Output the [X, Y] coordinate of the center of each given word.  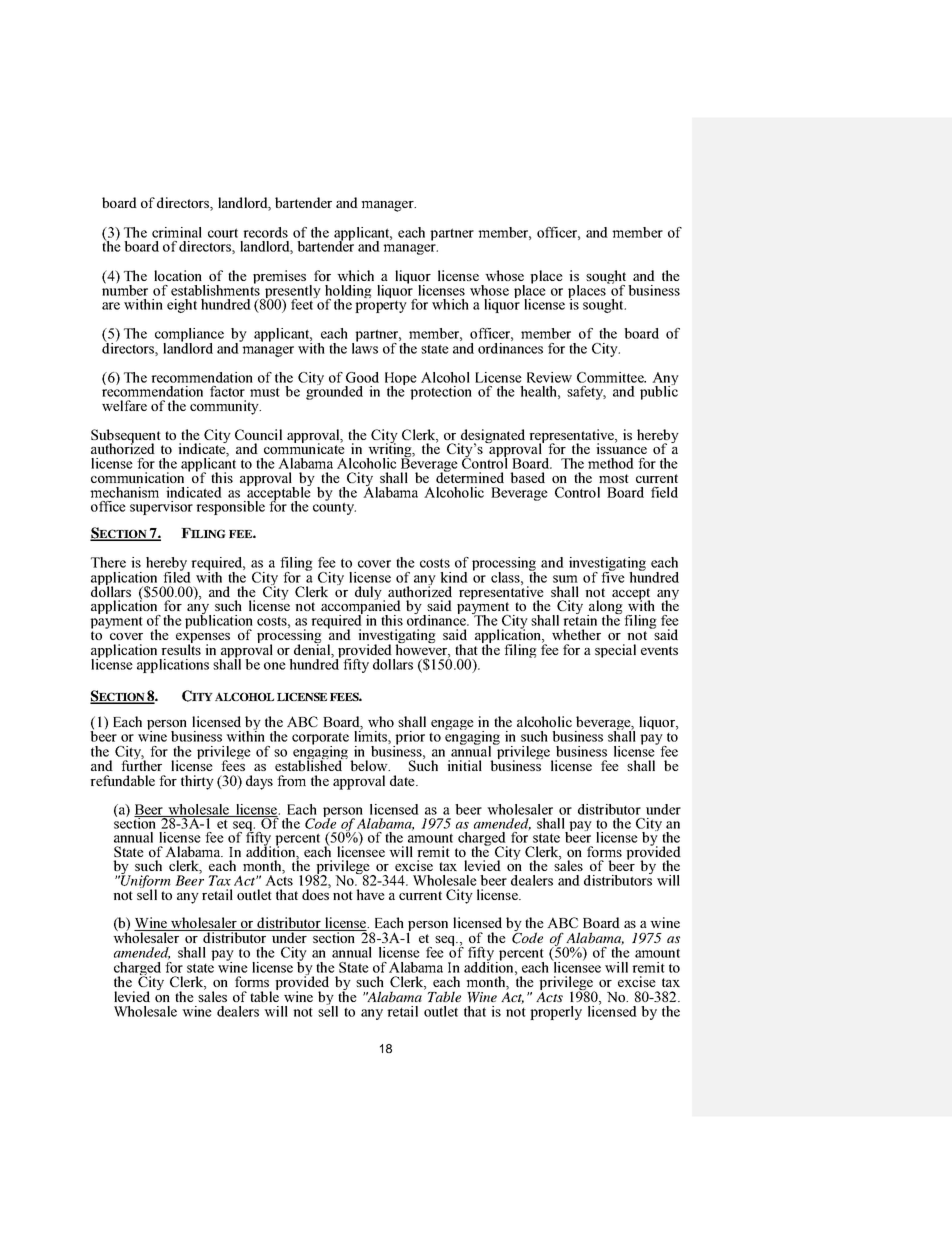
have [370, 894]
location [178, 275]
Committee [611, 377]
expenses [203, 639]
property [381, 307]
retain [580, 619]
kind [454, 577]
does [316, 893]
